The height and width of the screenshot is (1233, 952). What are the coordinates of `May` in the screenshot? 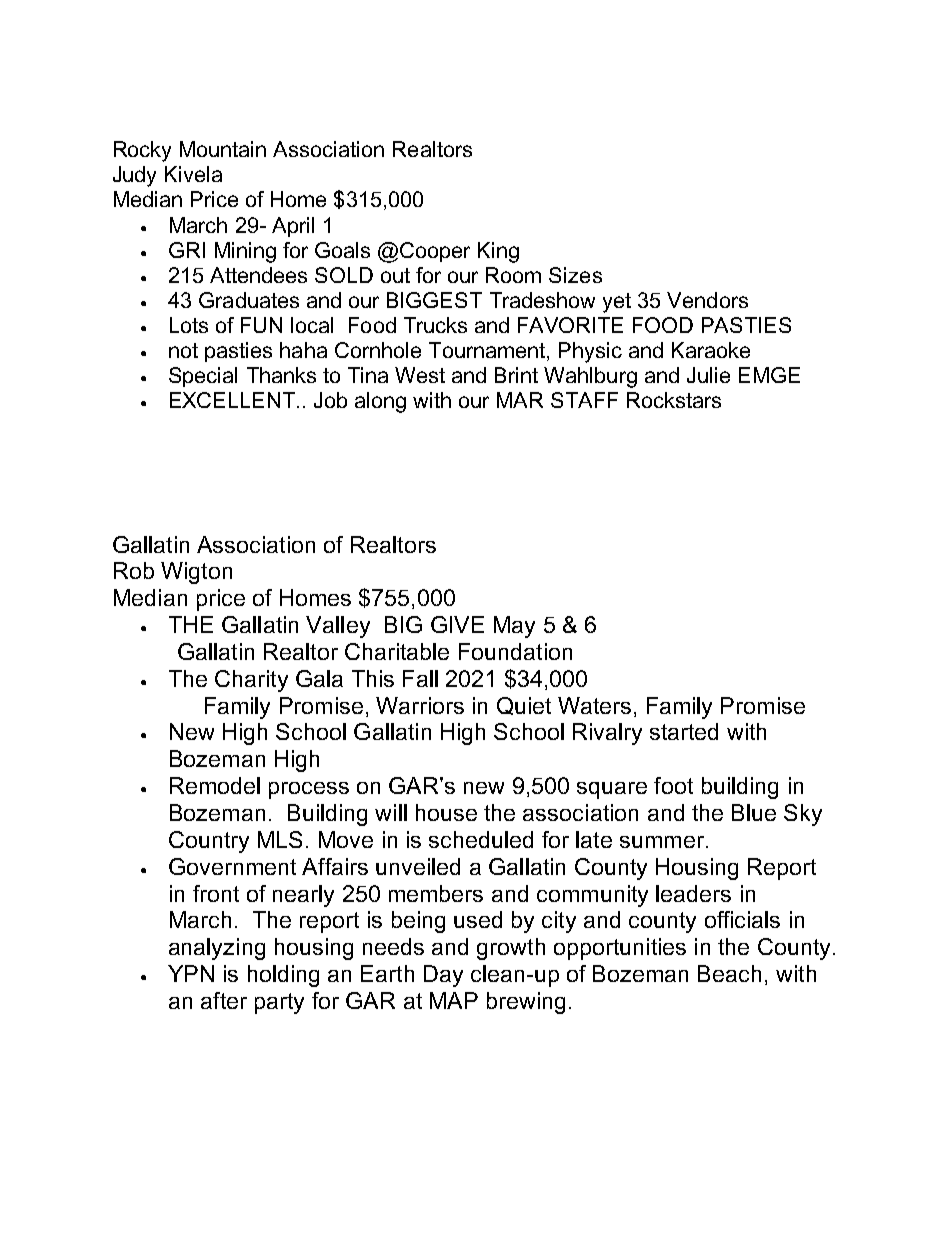 It's located at (514, 627).
